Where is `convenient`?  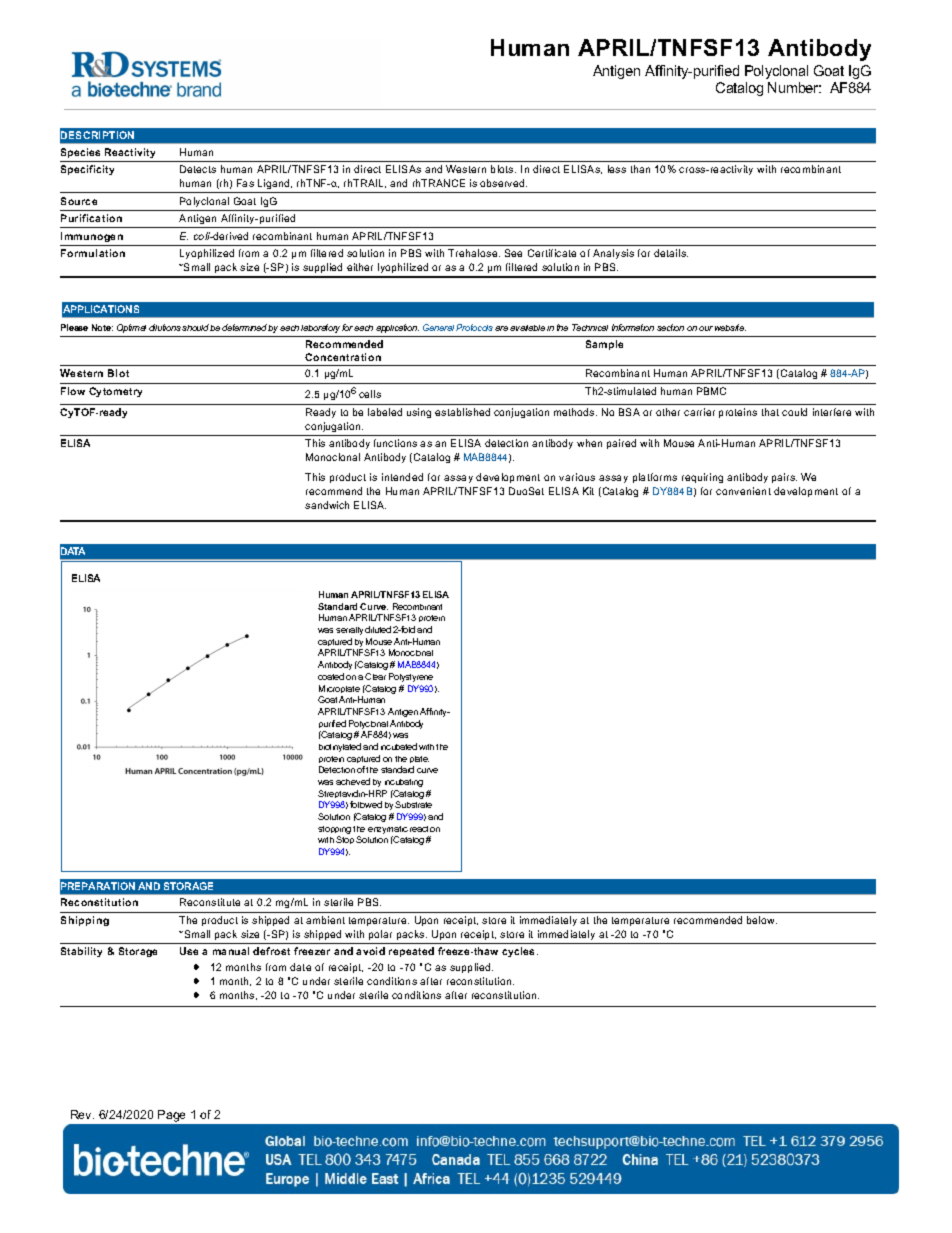 convenient is located at coordinates (743, 491).
